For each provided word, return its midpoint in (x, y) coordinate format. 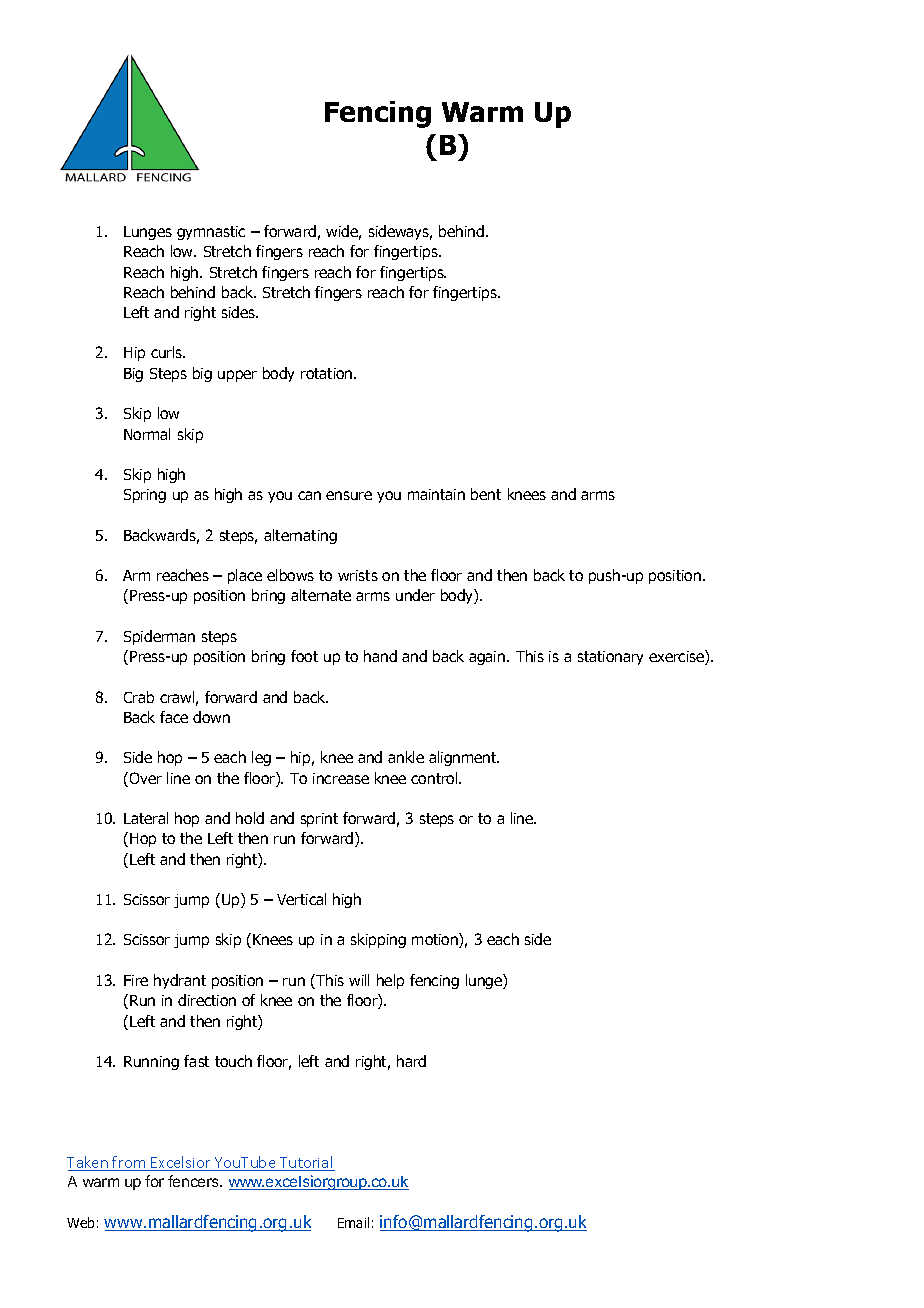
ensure (349, 495)
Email (353, 1222)
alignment (464, 758)
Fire (136, 980)
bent (486, 494)
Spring (145, 496)
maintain (436, 494)
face (174, 717)
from (129, 1163)
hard (411, 1061)
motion (436, 940)
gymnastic (211, 233)
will (359, 980)
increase (341, 778)
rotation (328, 373)
